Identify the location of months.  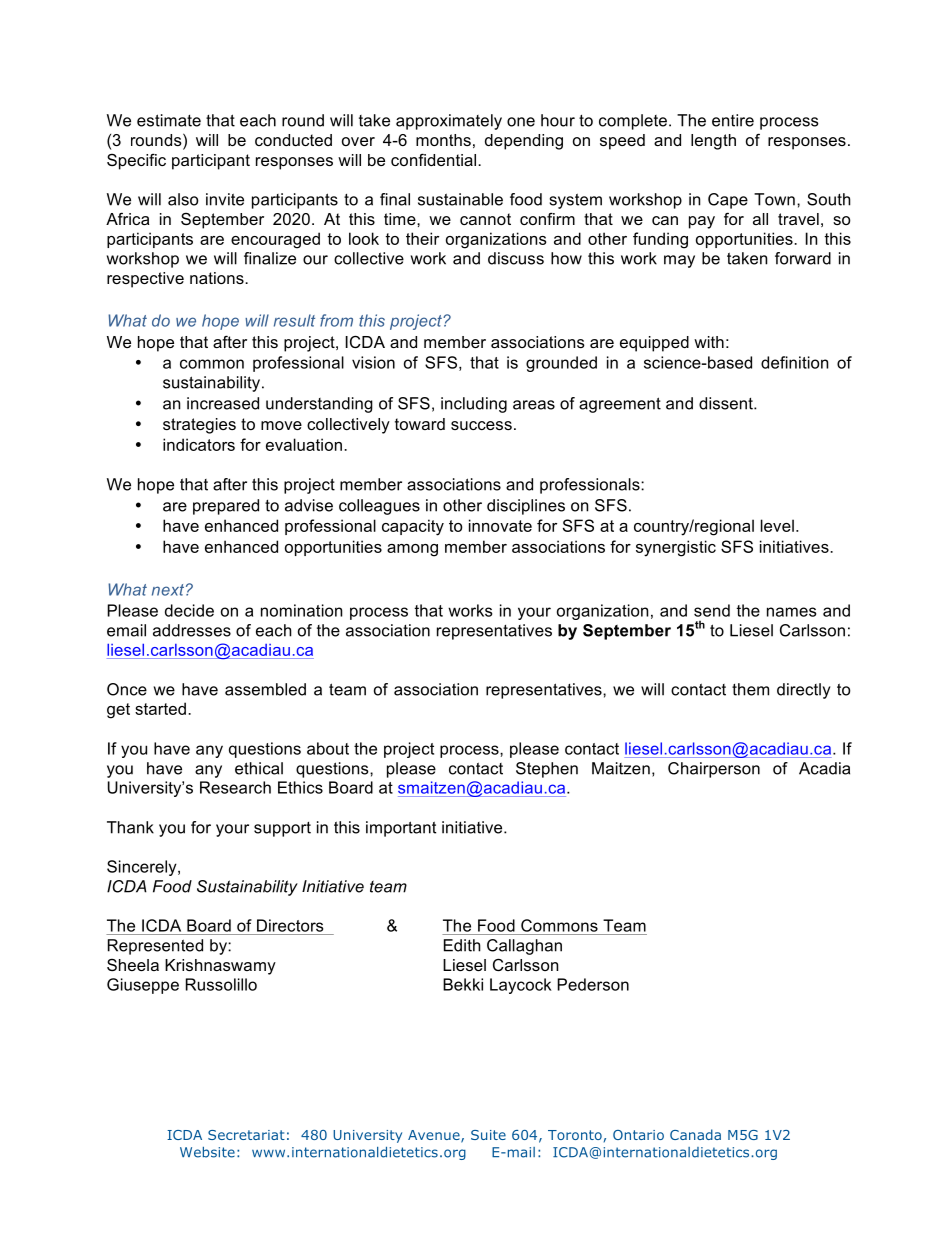
(443, 140).
